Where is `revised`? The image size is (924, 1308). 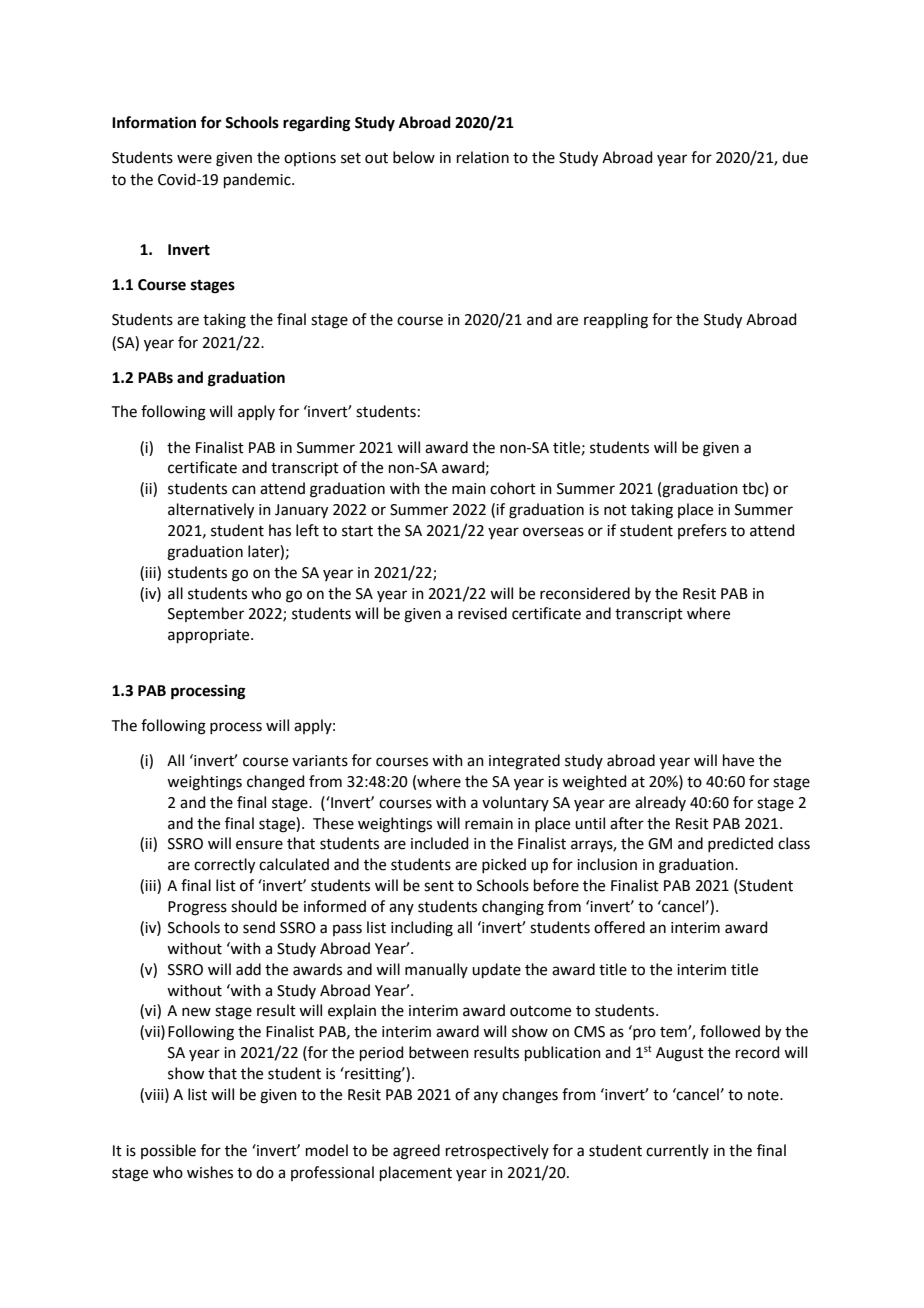 revised is located at coordinates (482, 613).
